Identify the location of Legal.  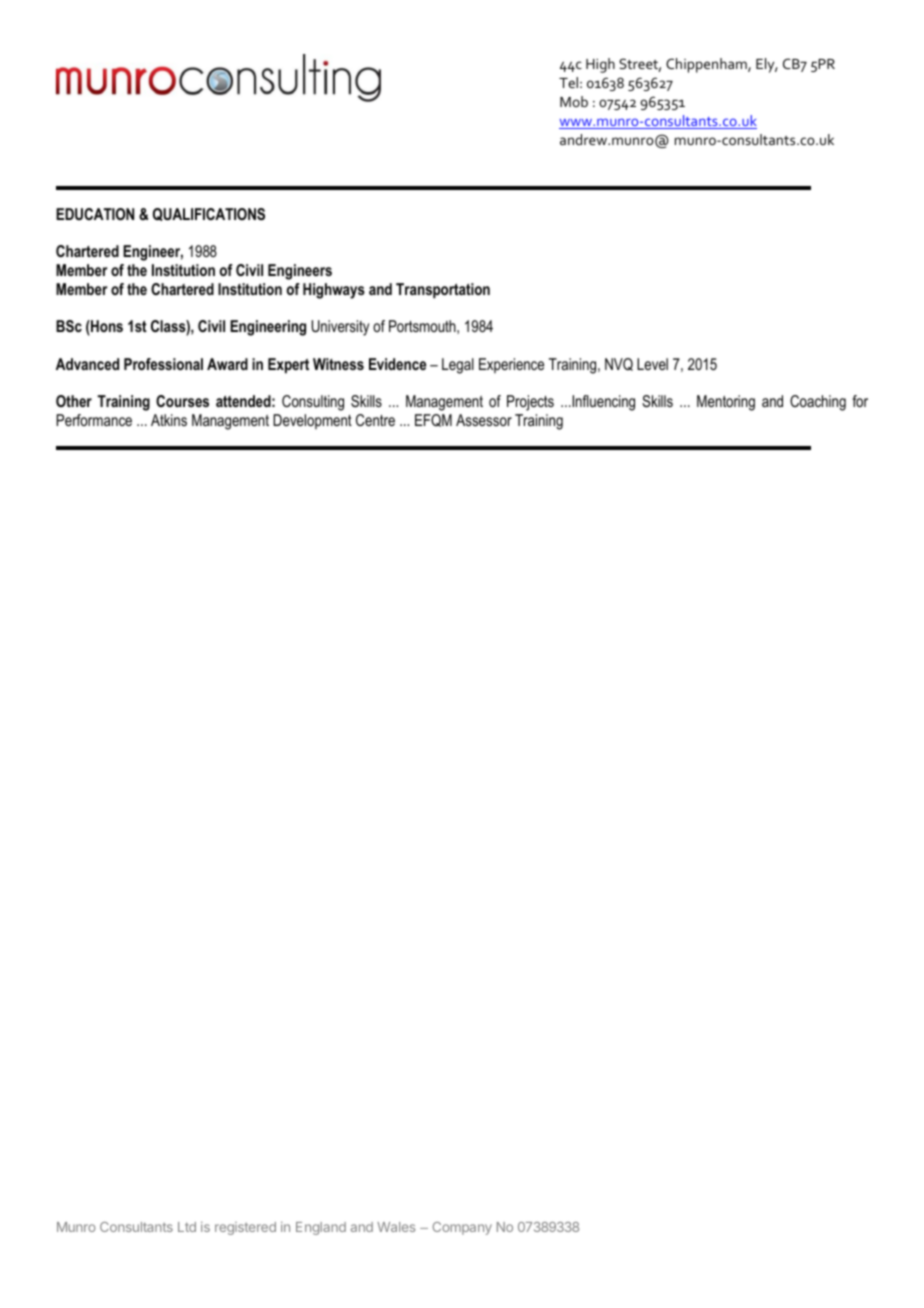
(458, 366).
